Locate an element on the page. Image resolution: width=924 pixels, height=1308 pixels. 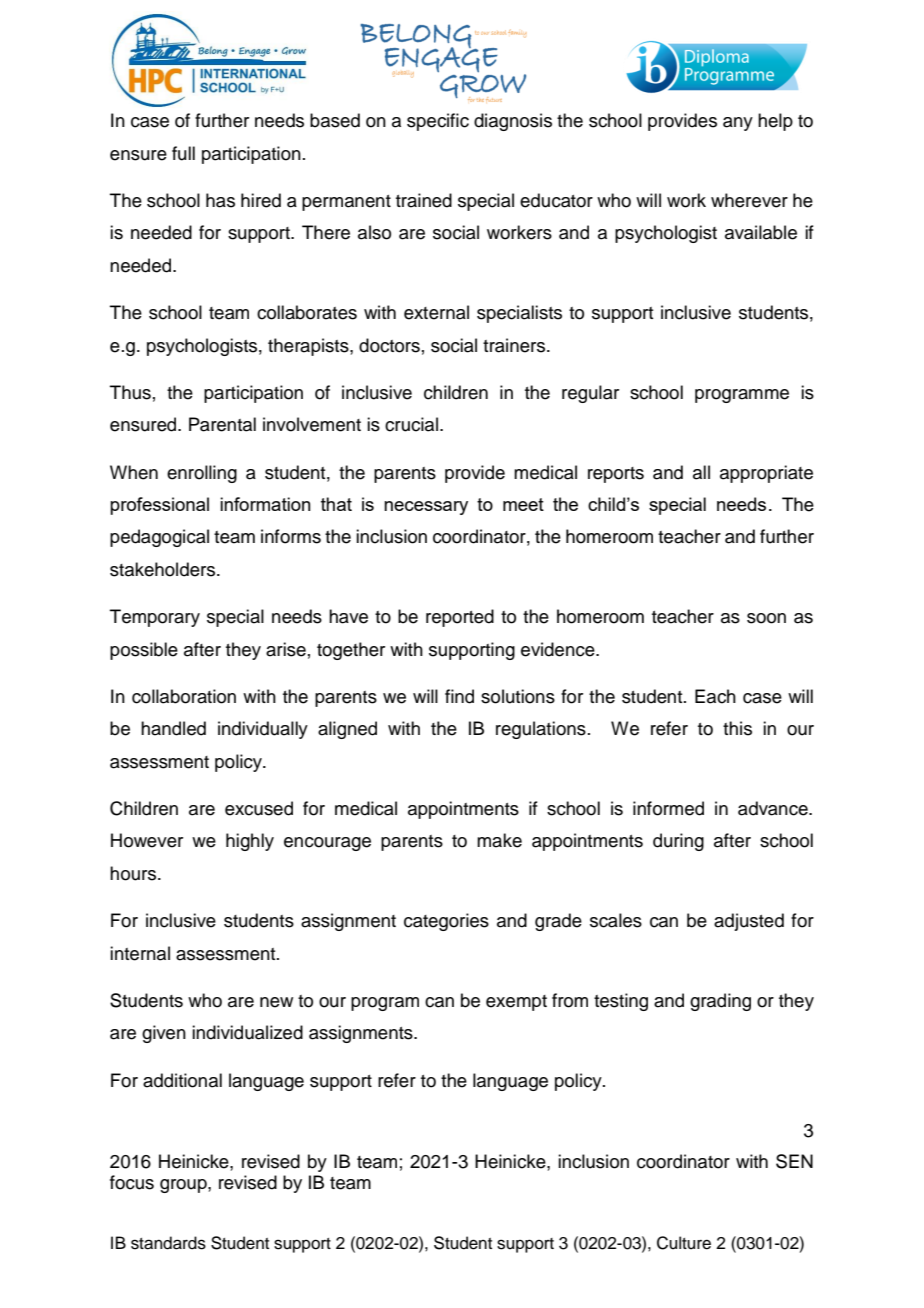
Parental is located at coordinates (222, 424).
